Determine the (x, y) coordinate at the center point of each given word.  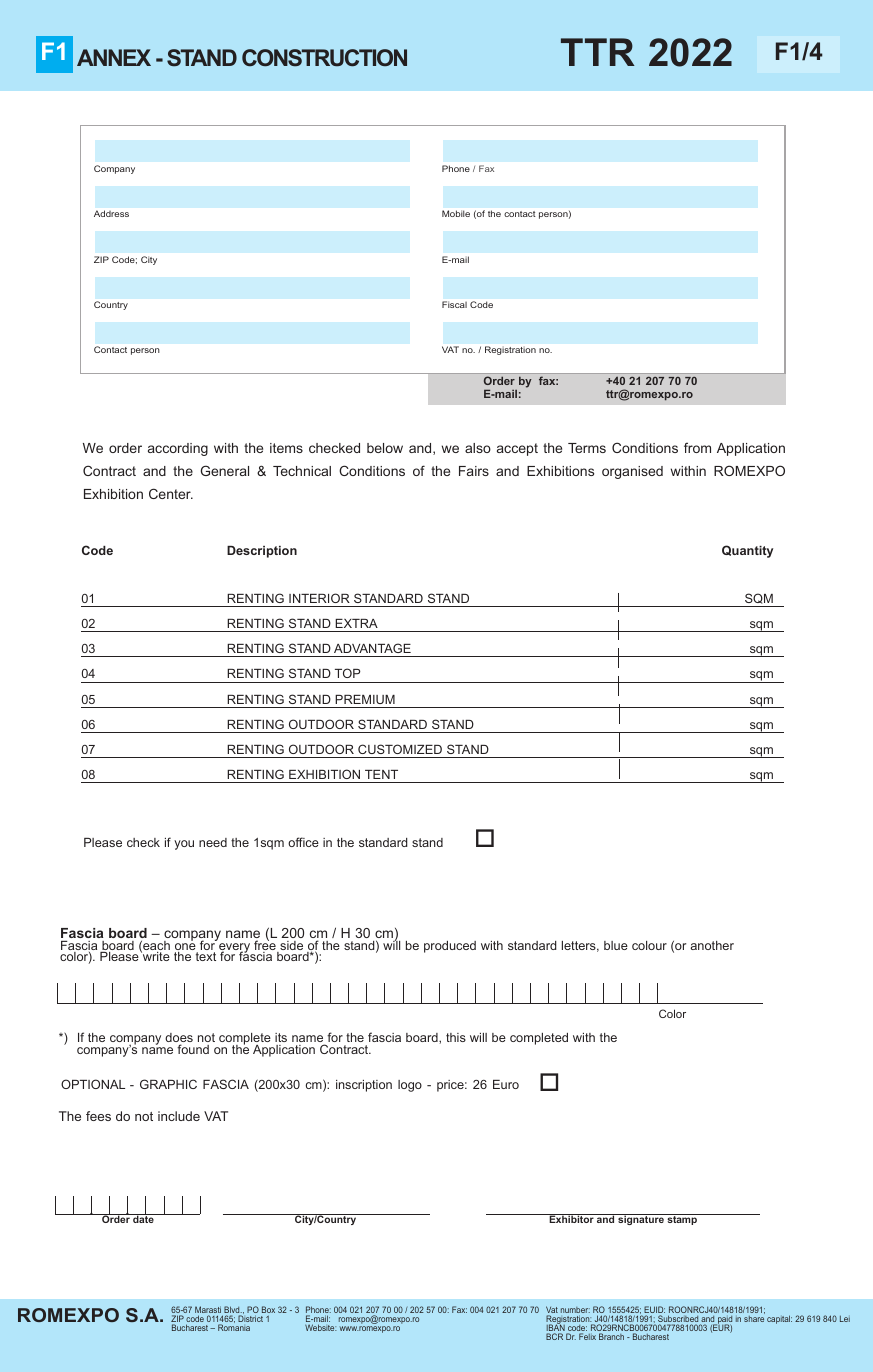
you (184, 845)
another (712, 945)
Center (171, 493)
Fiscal (454, 304)
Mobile (456, 213)
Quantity (747, 551)
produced (450, 947)
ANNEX (114, 57)
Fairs (474, 471)
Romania (234, 1327)
